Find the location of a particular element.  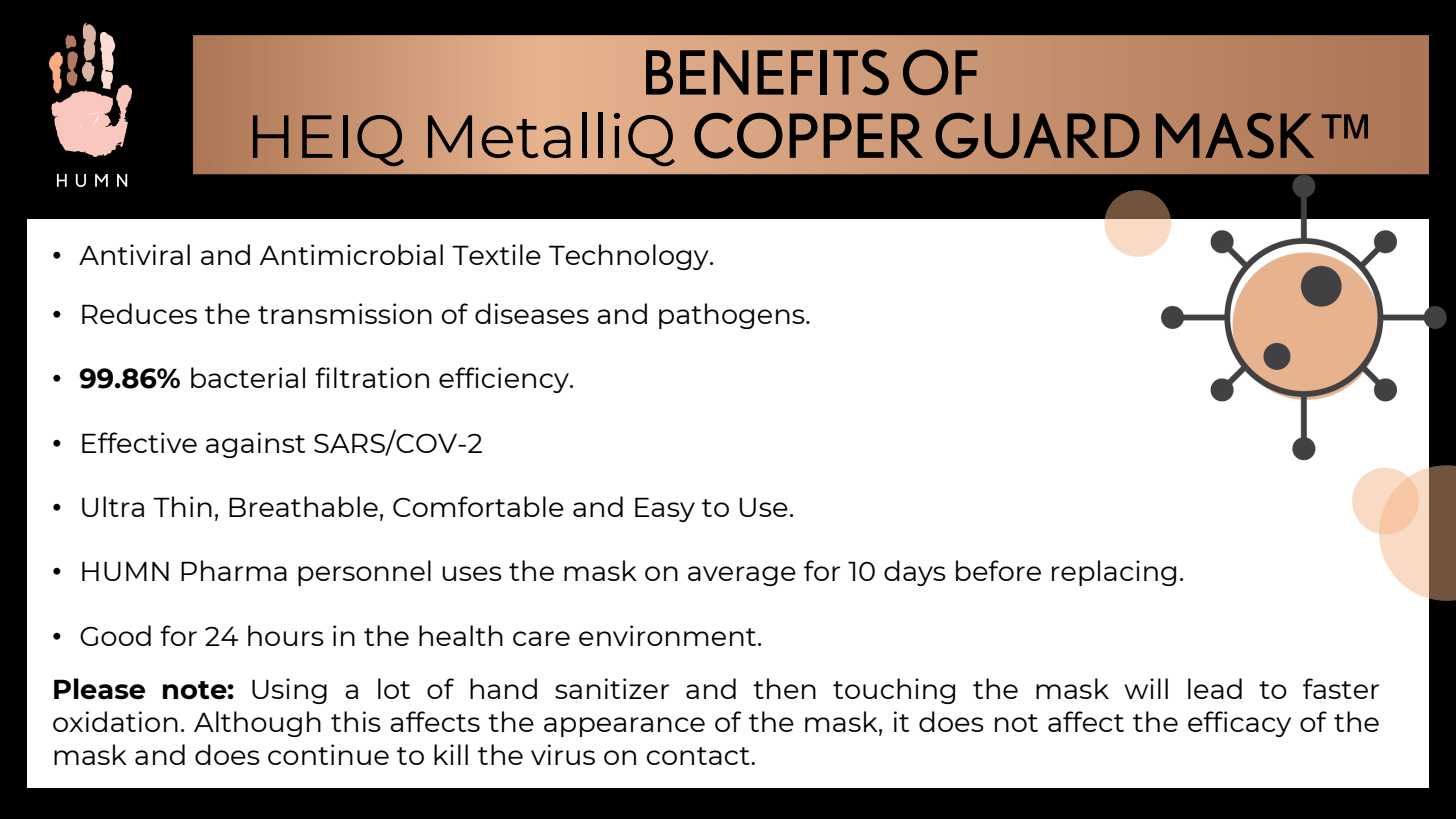

diseases is located at coordinates (532, 313).
